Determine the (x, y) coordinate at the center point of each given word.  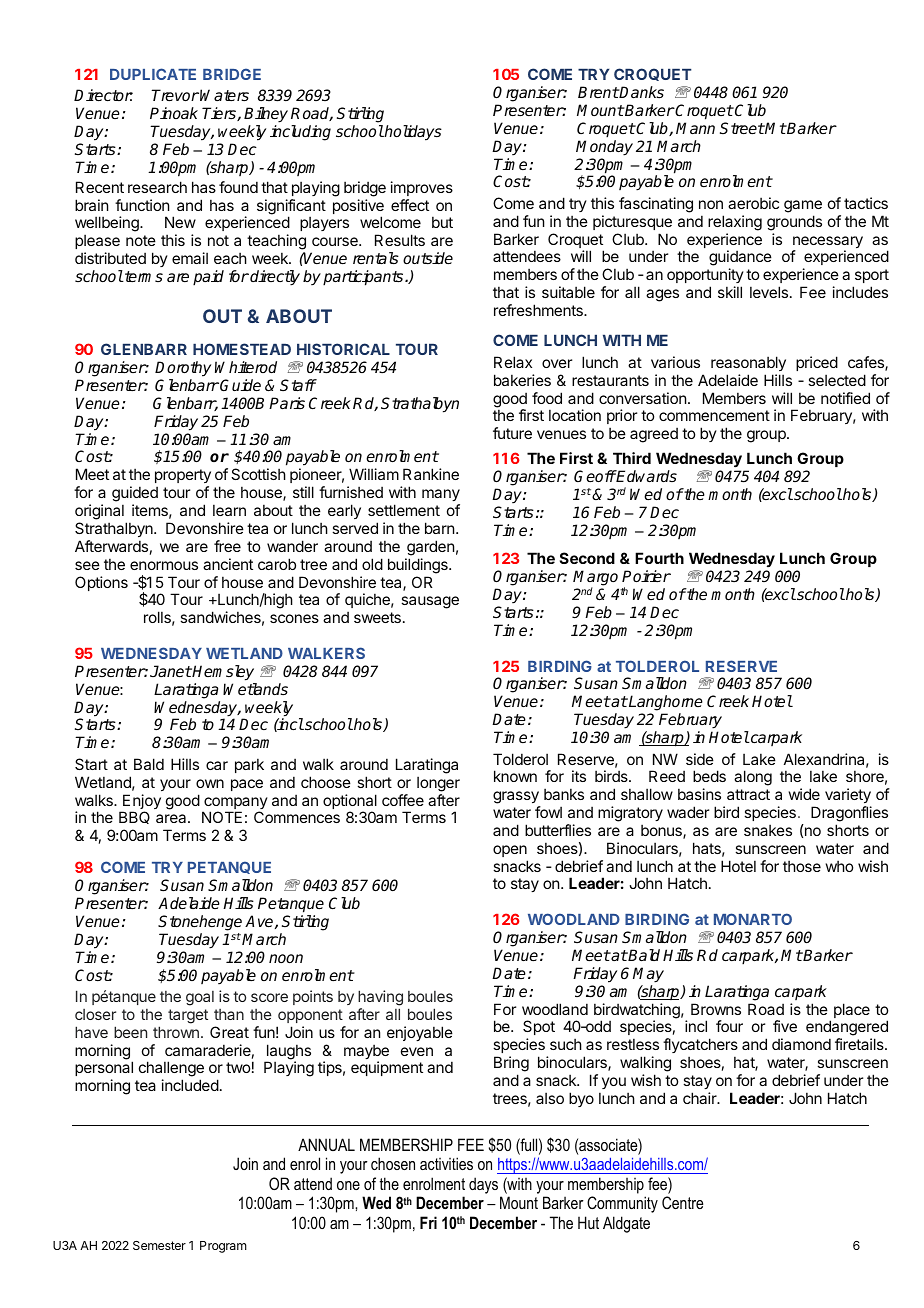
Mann (695, 128)
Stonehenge (200, 924)
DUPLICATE (153, 74)
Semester (159, 1245)
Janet (171, 671)
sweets (377, 617)
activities (446, 1163)
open (510, 851)
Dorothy (183, 369)
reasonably (748, 363)
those (802, 866)
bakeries (522, 380)
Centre (682, 1202)
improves (422, 188)
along (753, 778)
